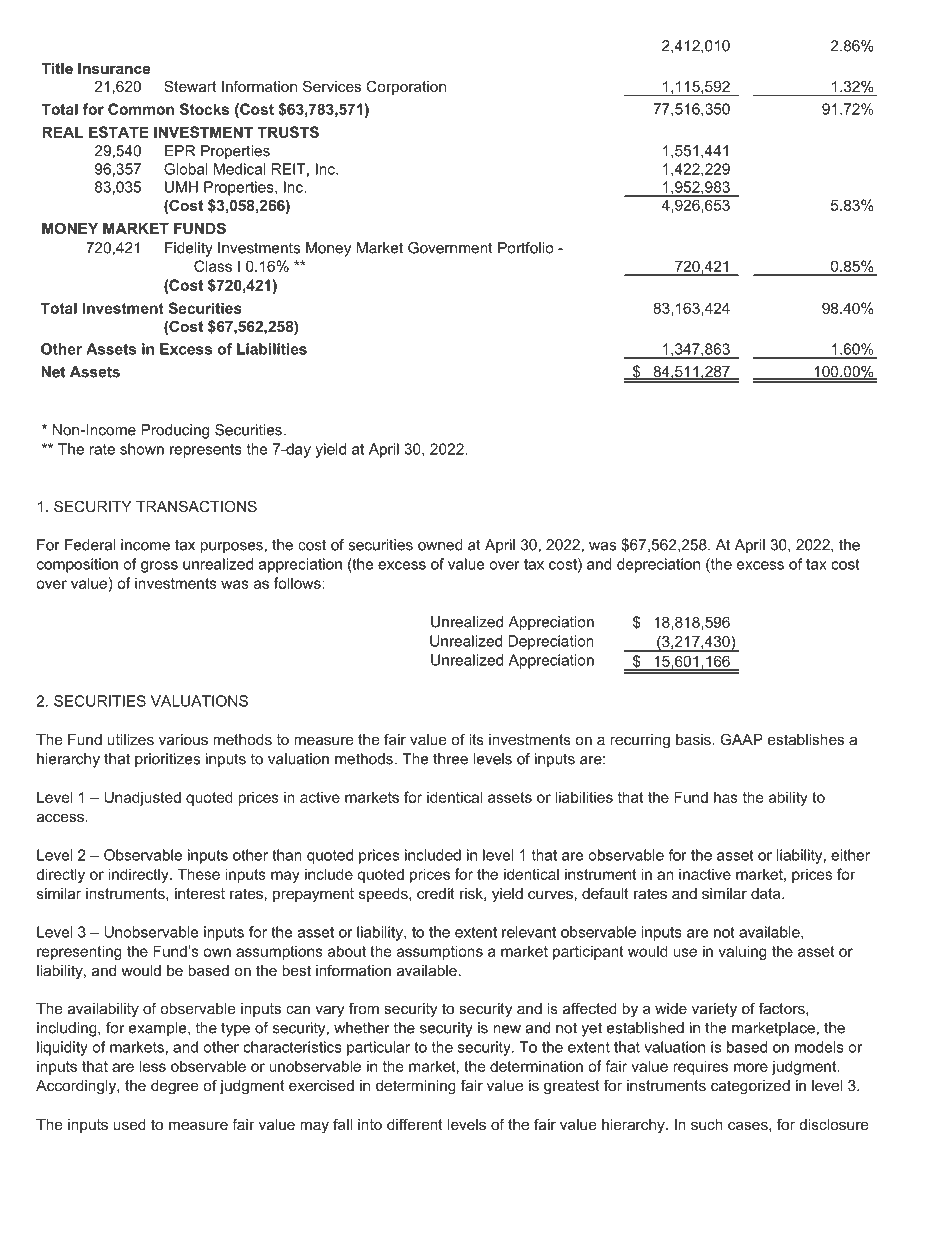 This page has width=952, height=1233. Describe the element at coordinates (141, 109) in the page. I see `Common` at that location.
